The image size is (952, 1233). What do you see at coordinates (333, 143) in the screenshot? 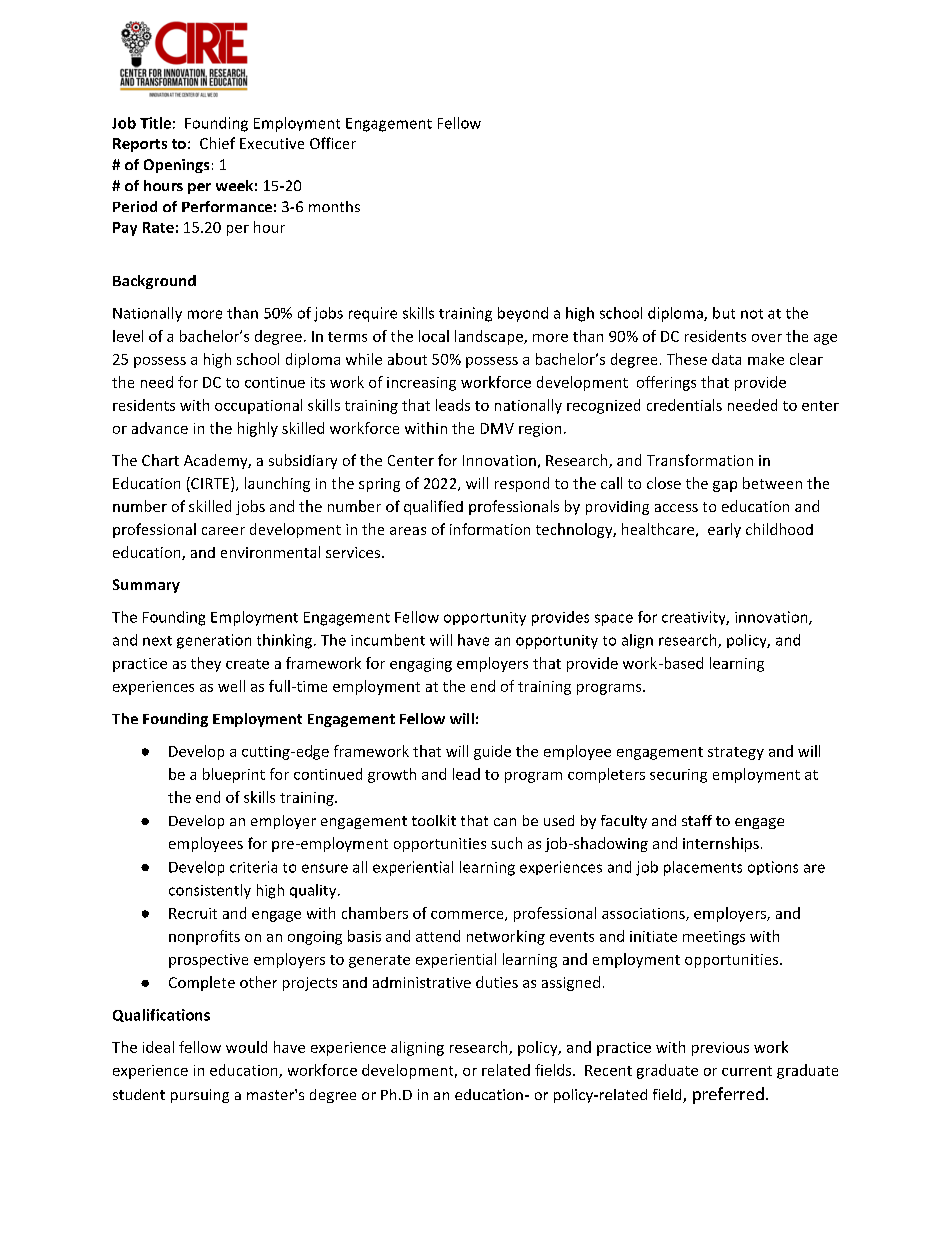
I see `Officer` at bounding box center [333, 143].
